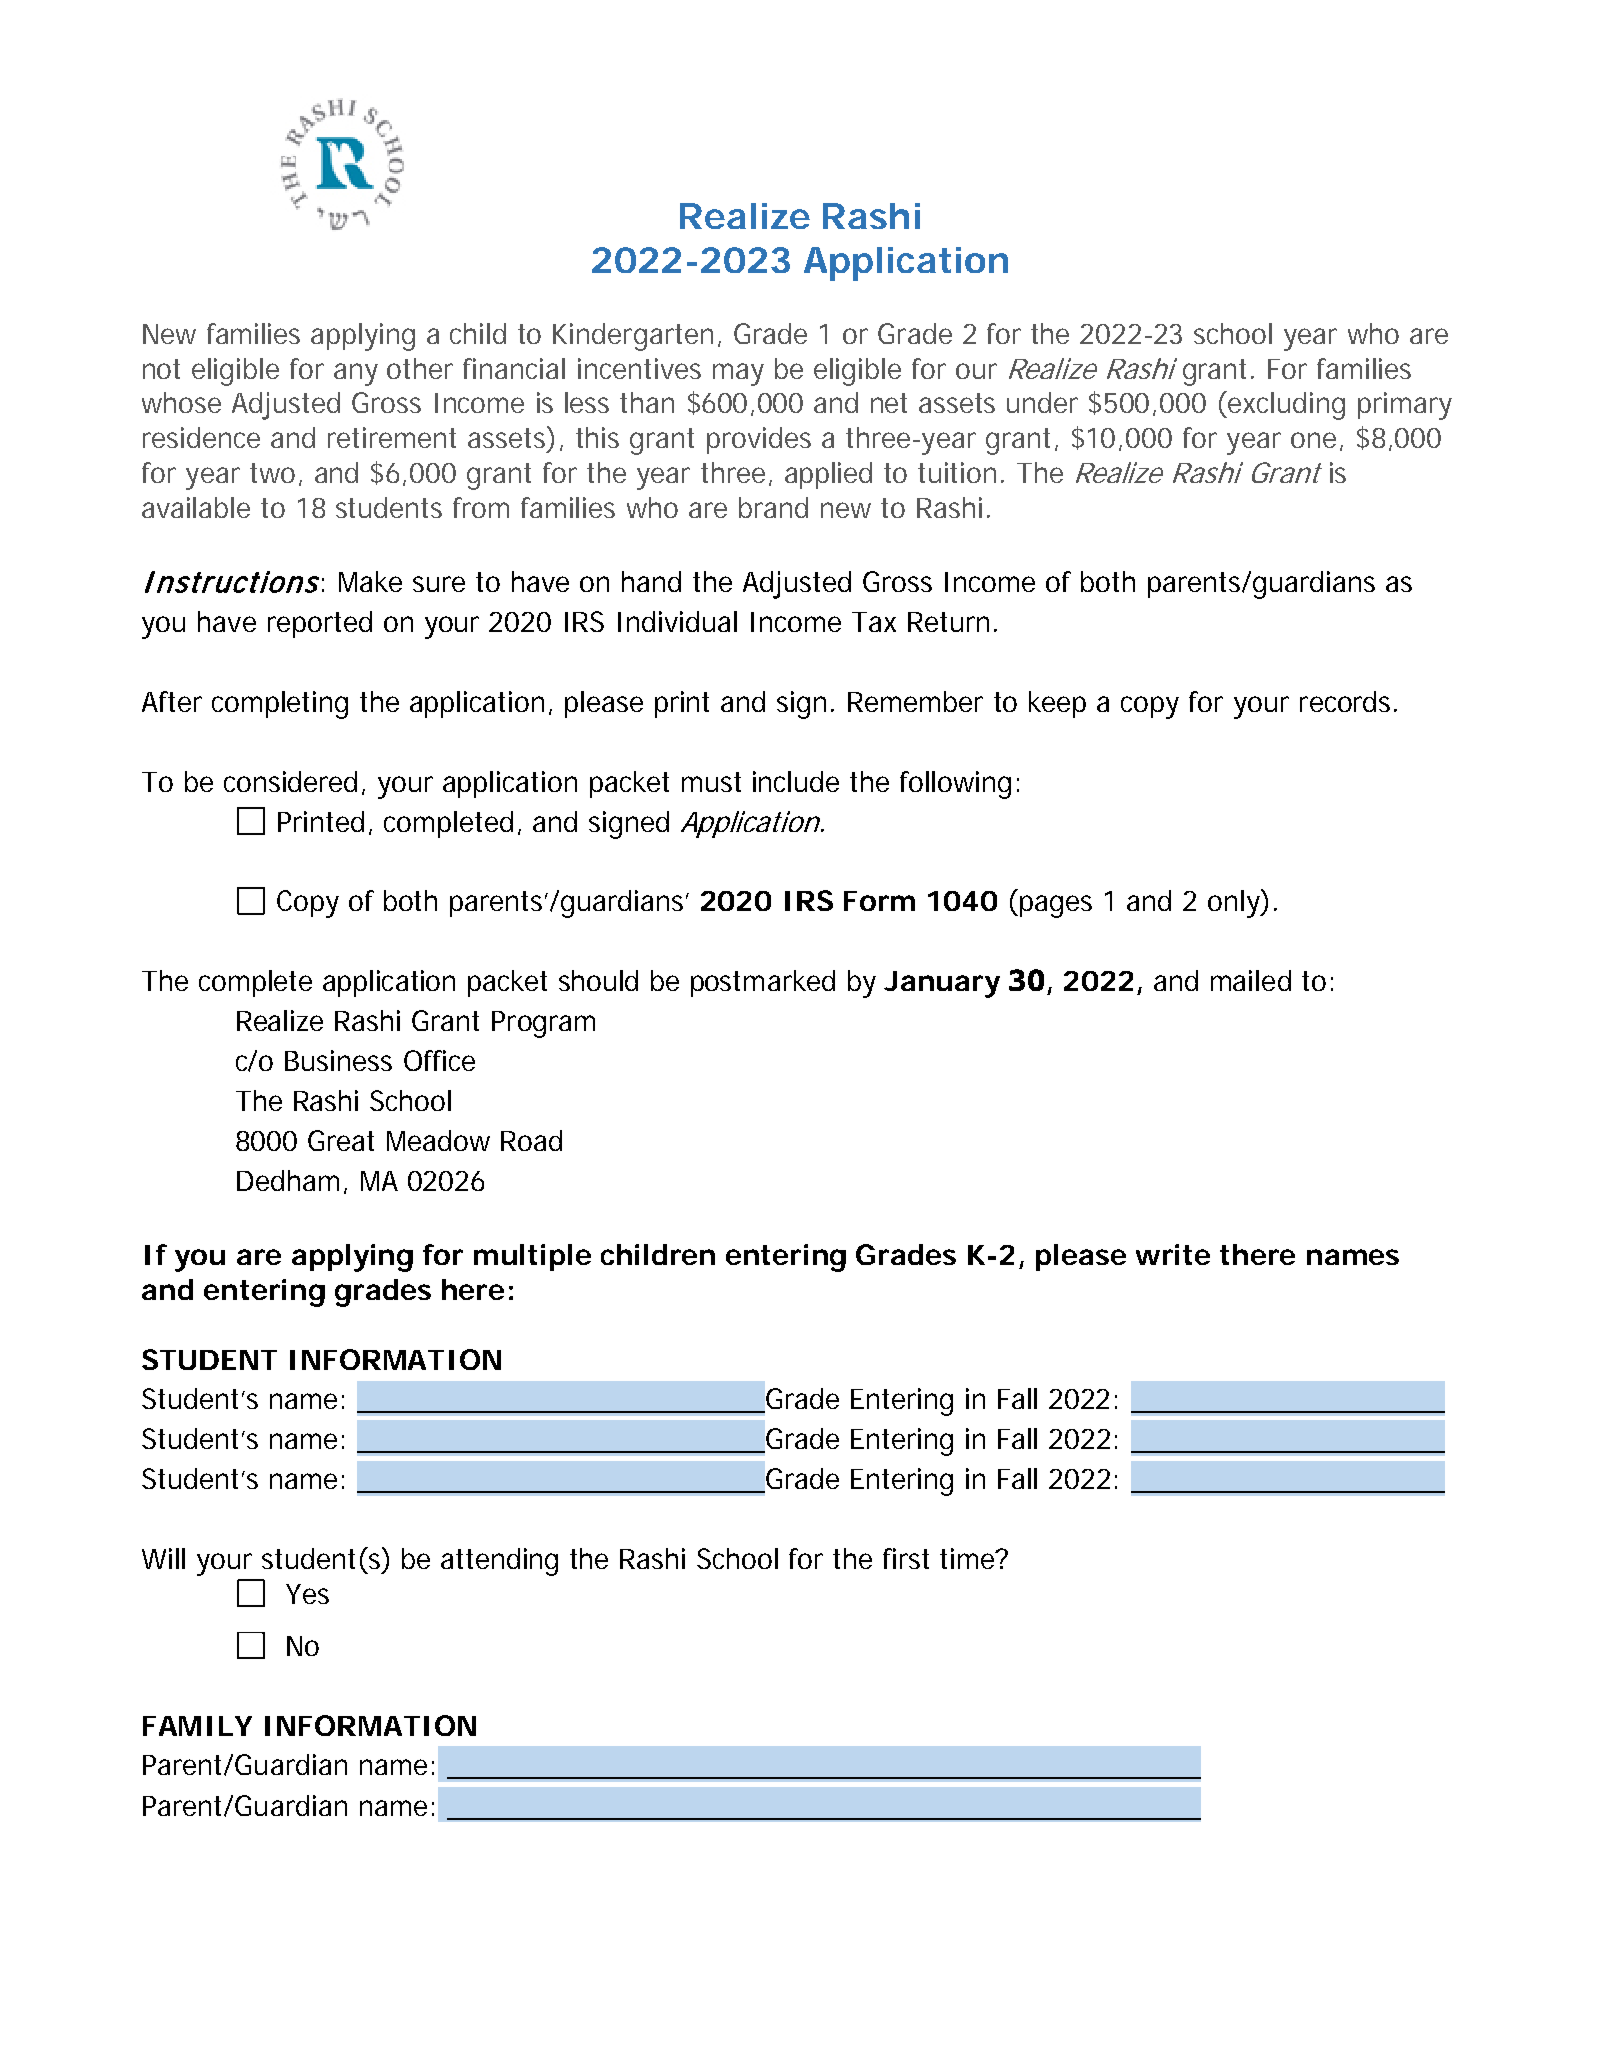  I want to click on FAMILY, so click(197, 1726).
